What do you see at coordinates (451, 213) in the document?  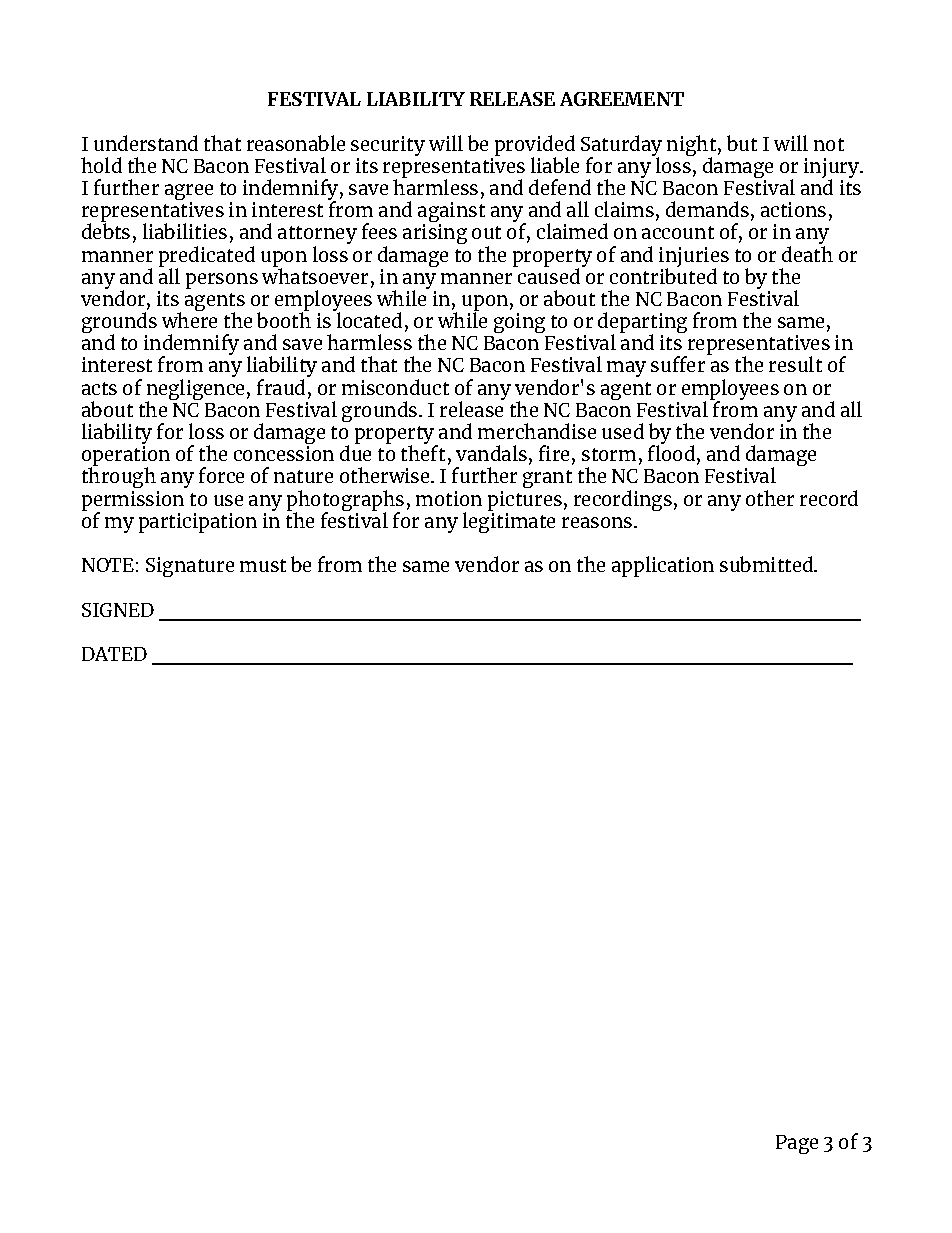 I see `against` at bounding box center [451, 213].
